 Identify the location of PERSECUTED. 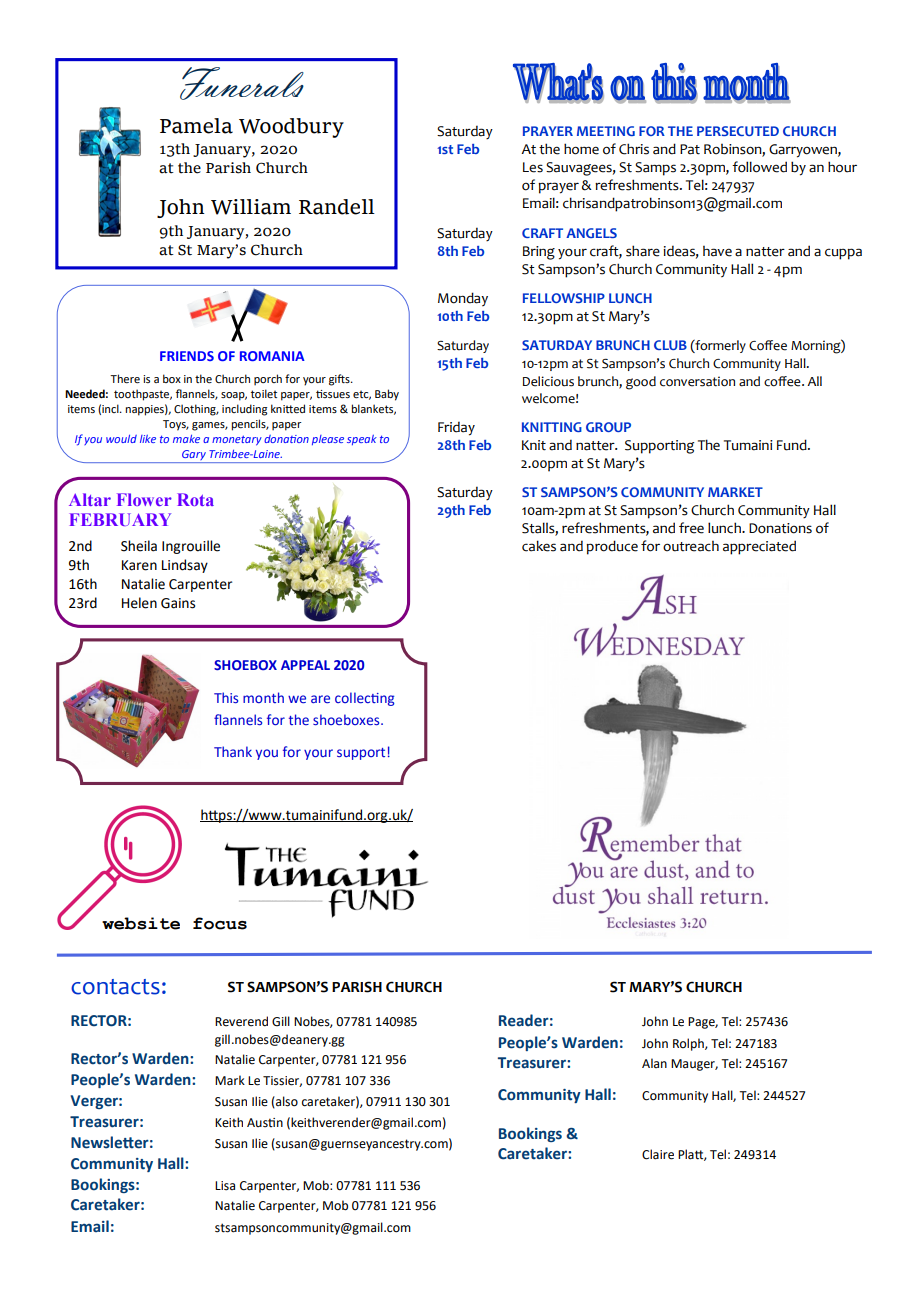
(738, 131).
